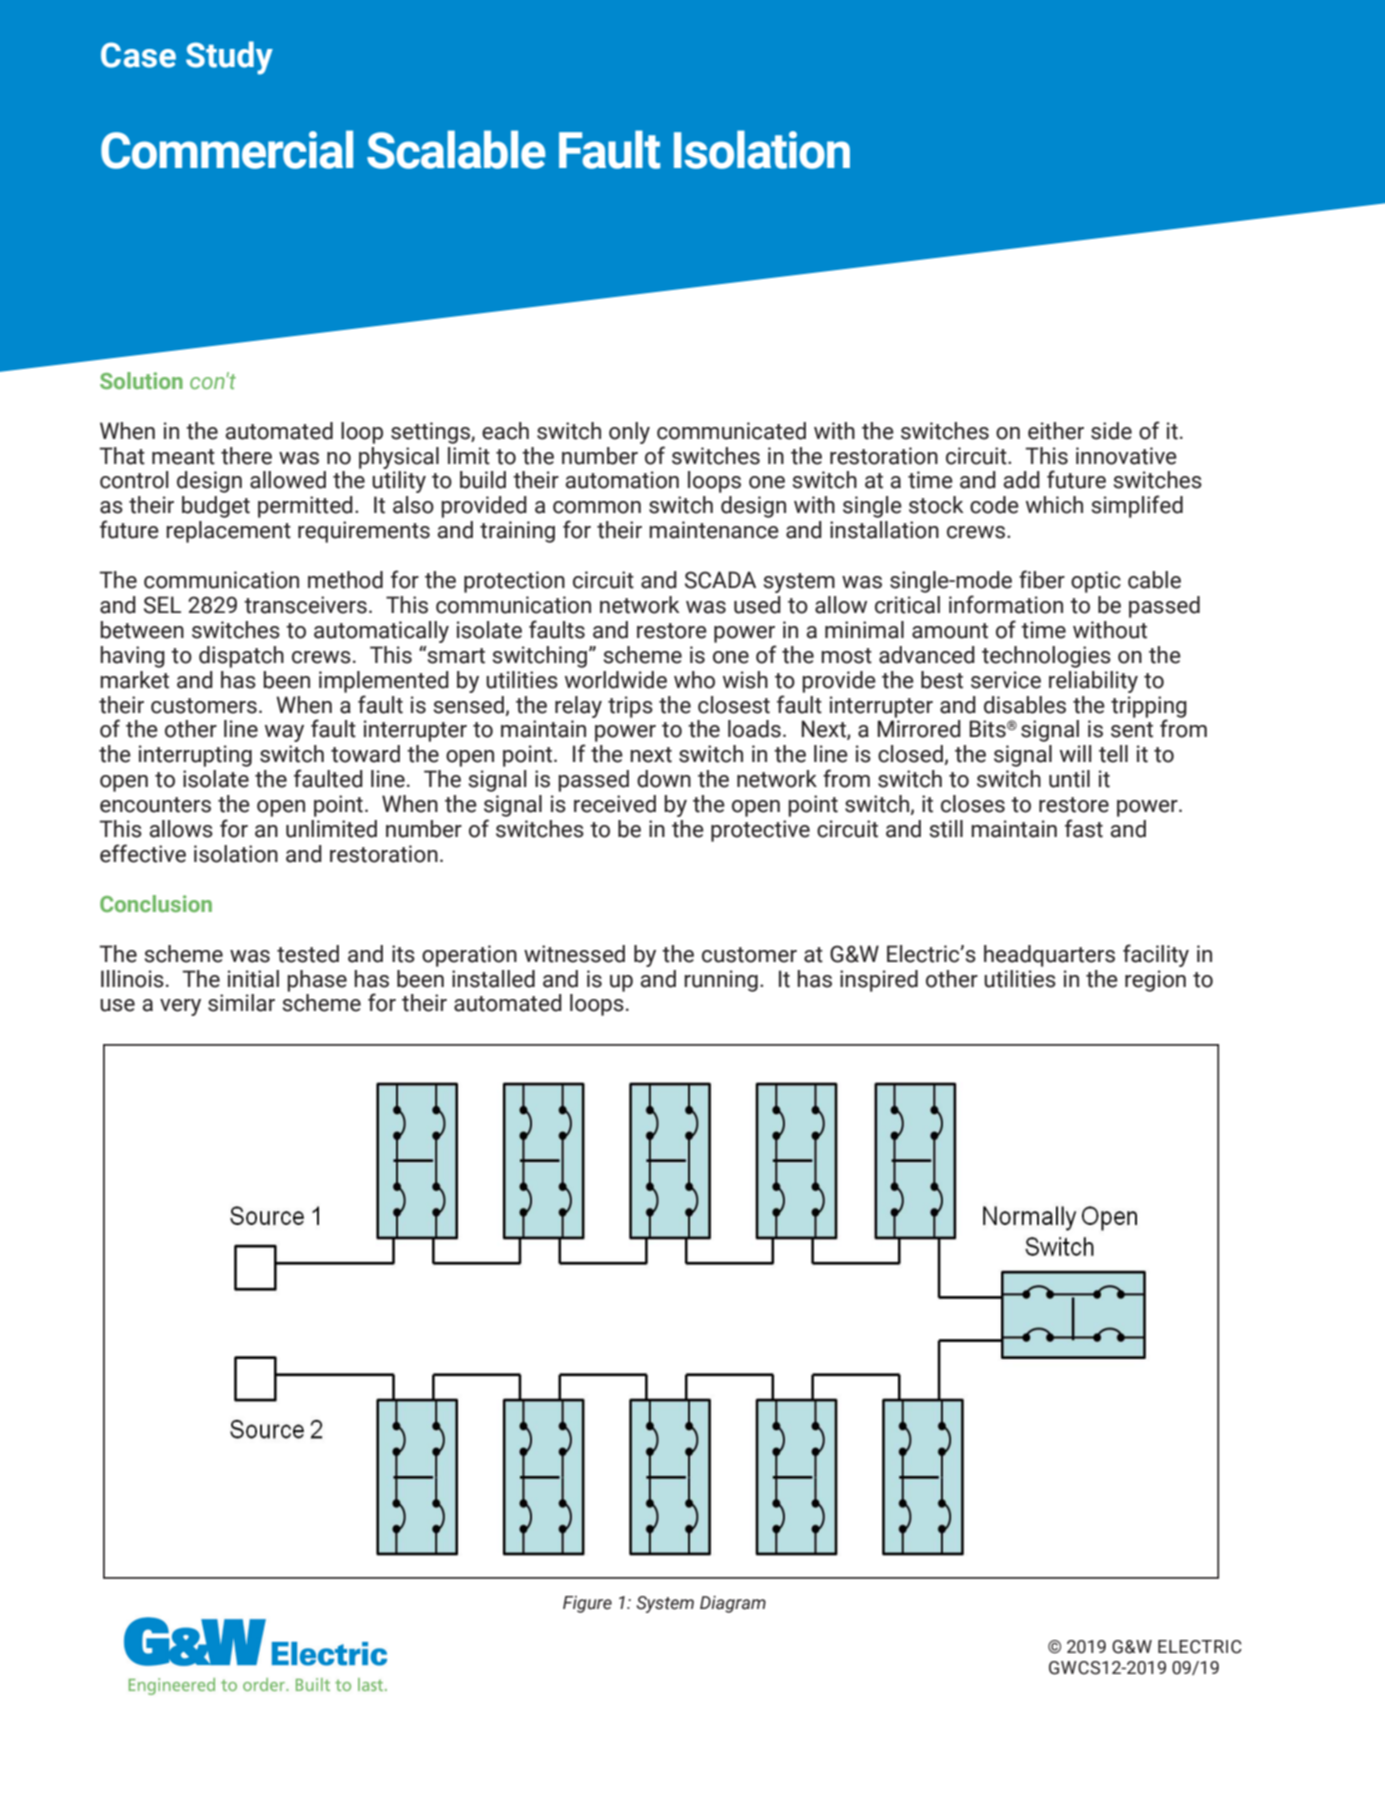 The image size is (1385, 1793). What do you see at coordinates (1056, 431) in the page?
I see `either` at bounding box center [1056, 431].
